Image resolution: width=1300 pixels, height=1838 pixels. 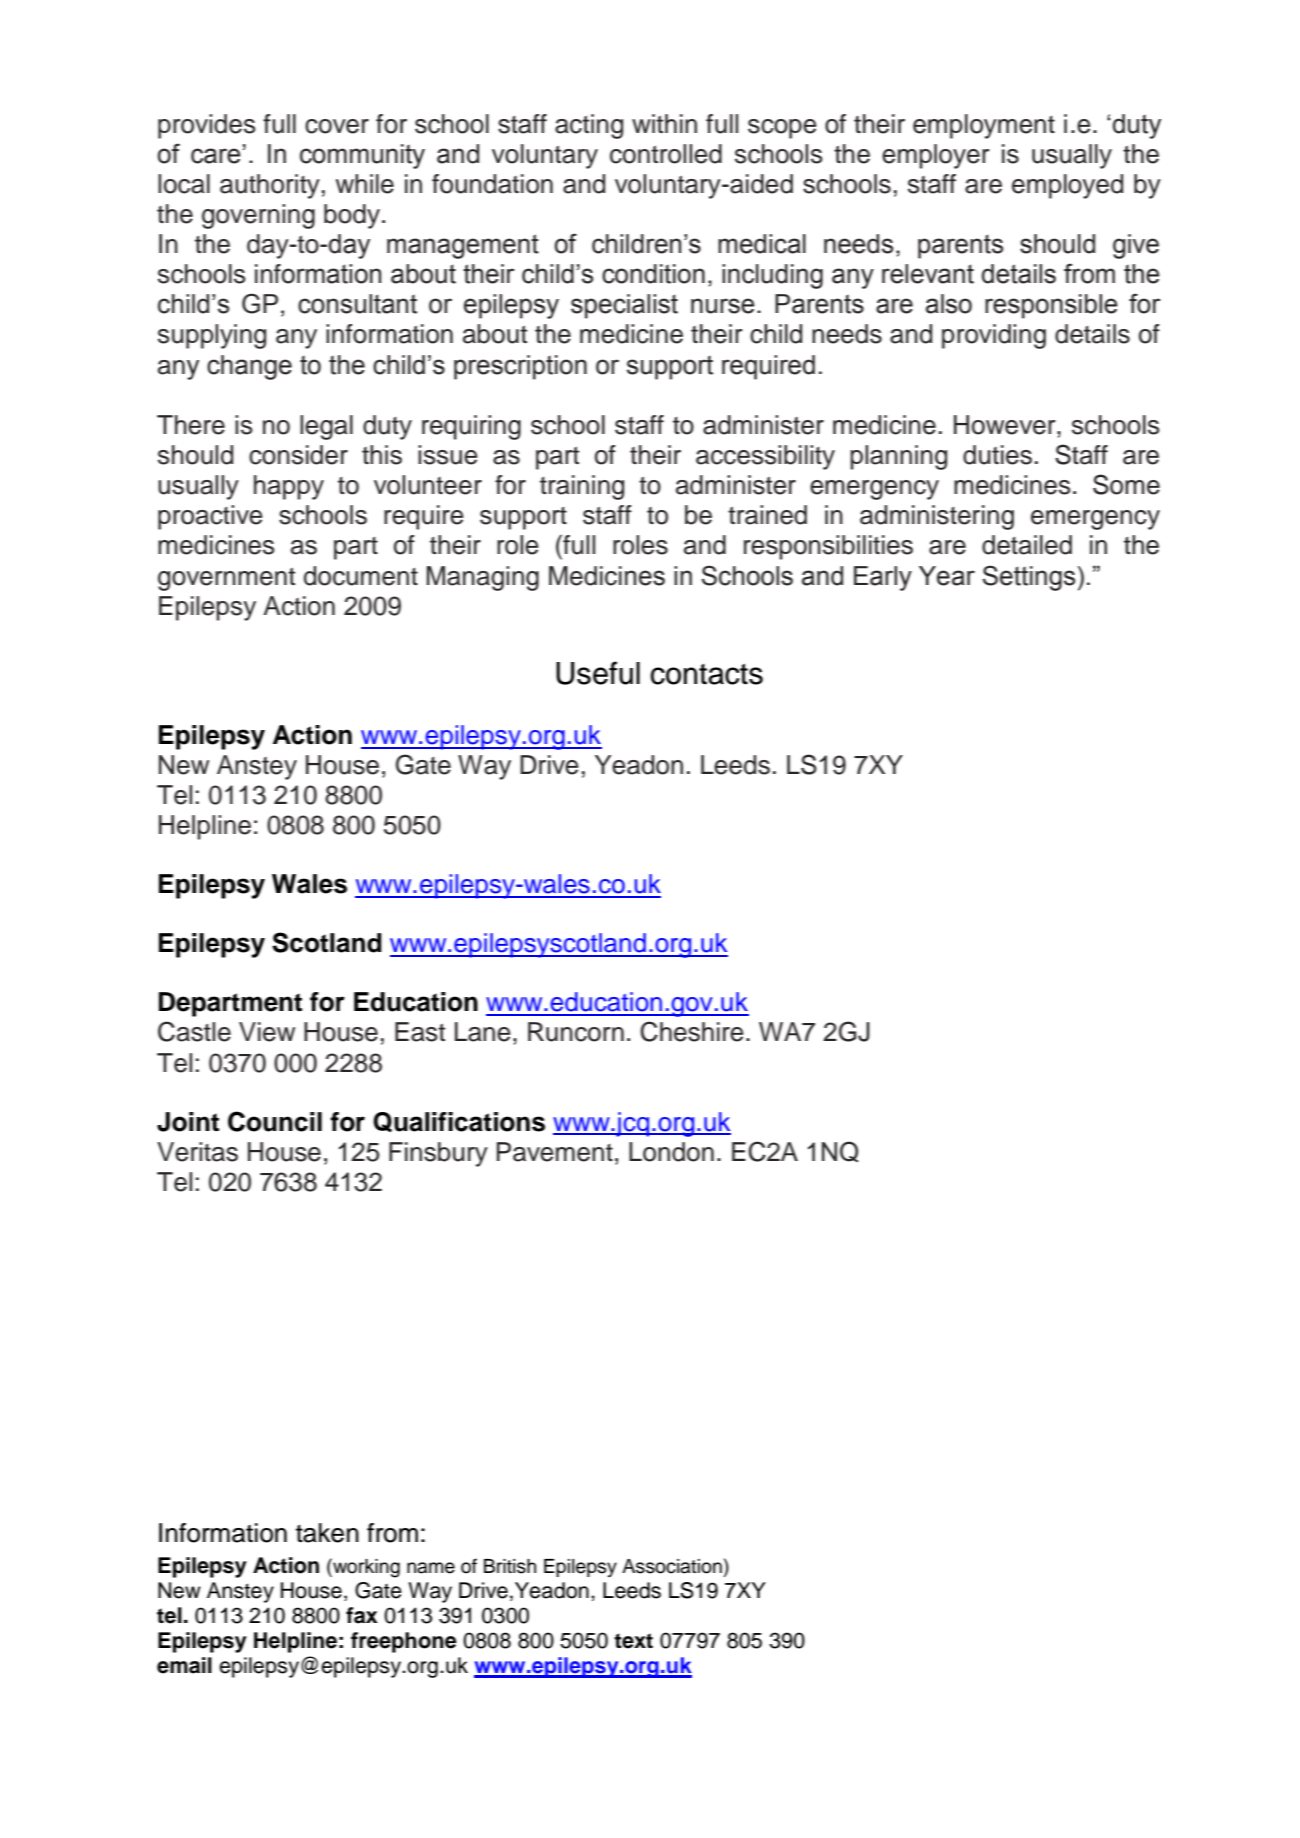 What do you see at coordinates (666, 154) in the screenshot?
I see `controlled` at bounding box center [666, 154].
